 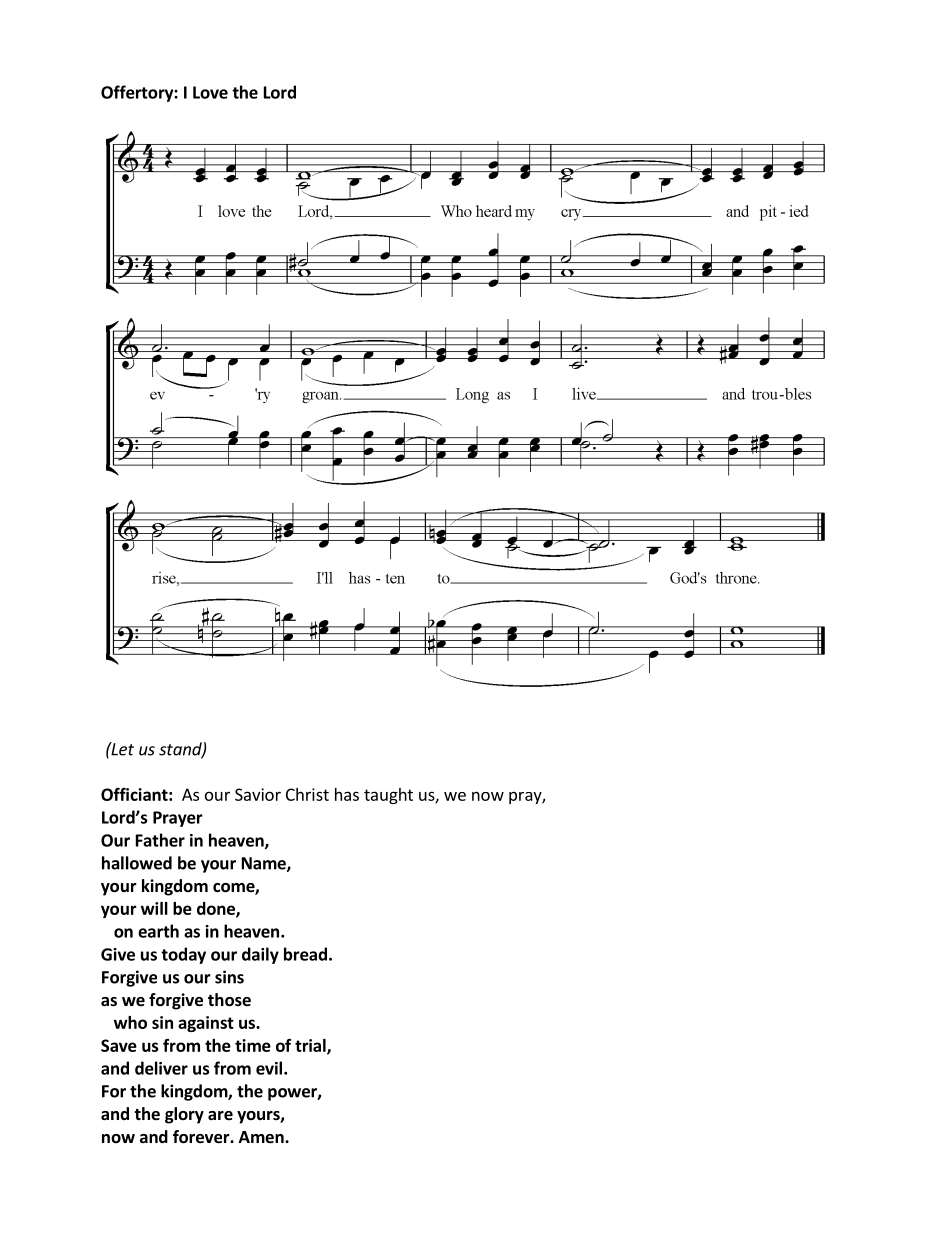 What do you see at coordinates (269, 1068) in the screenshot?
I see `evil` at bounding box center [269, 1068].
